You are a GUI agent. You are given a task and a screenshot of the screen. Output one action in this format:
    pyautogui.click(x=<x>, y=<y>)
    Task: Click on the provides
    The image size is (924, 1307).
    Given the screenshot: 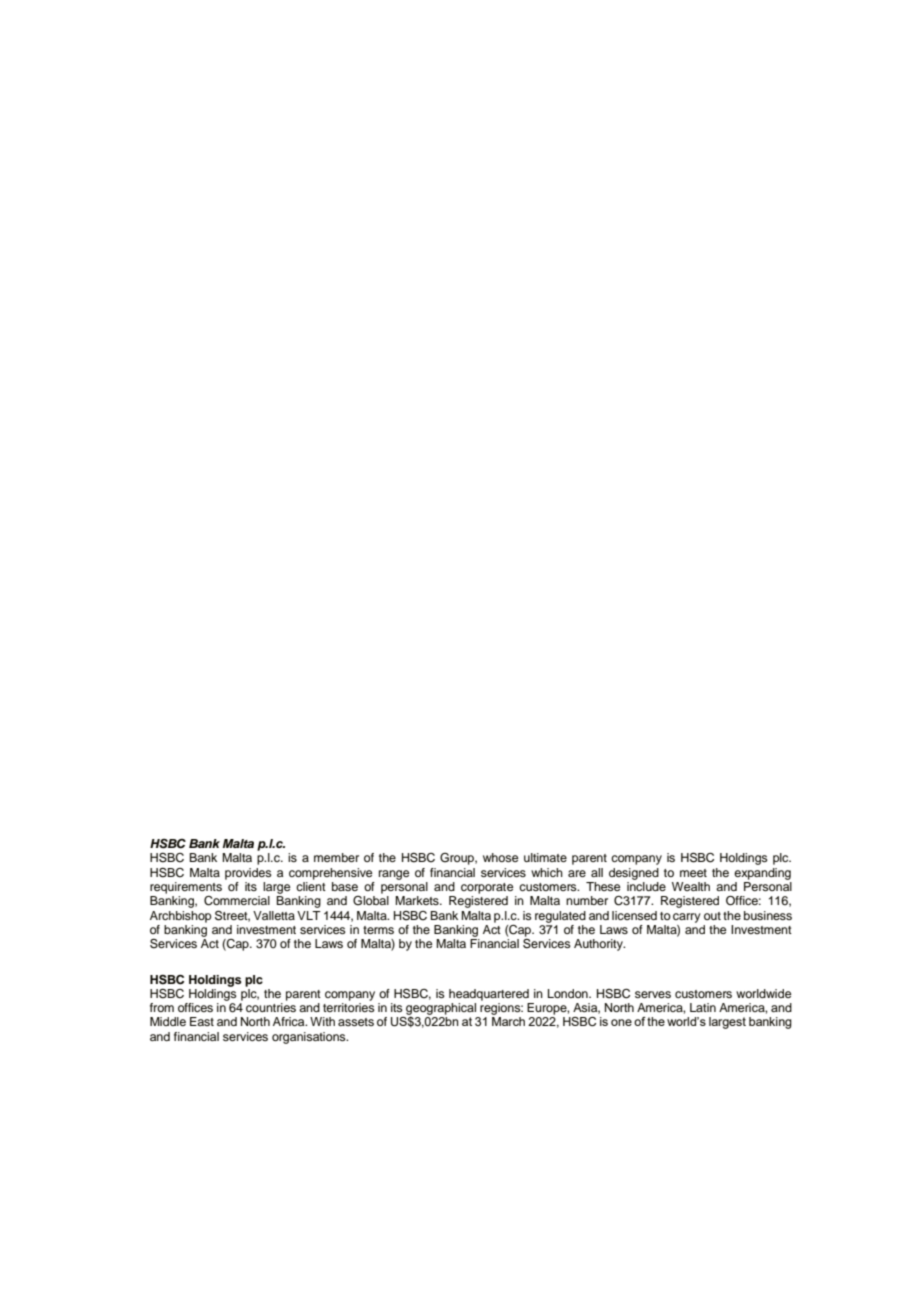 What is the action you would take?
    pyautogui.click(x=248, y=874)
